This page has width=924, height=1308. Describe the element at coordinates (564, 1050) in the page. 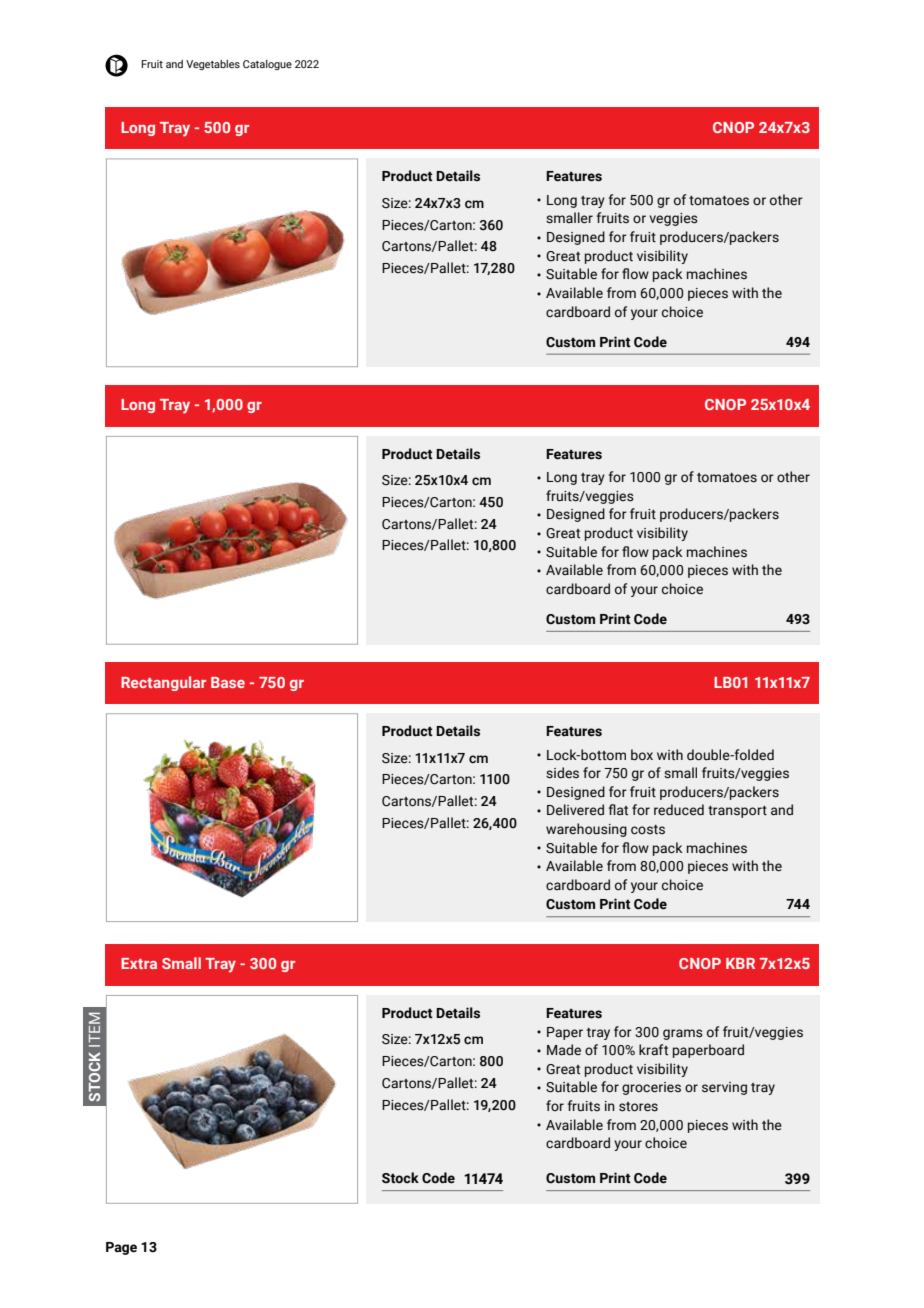

I see `Made` at that location.
